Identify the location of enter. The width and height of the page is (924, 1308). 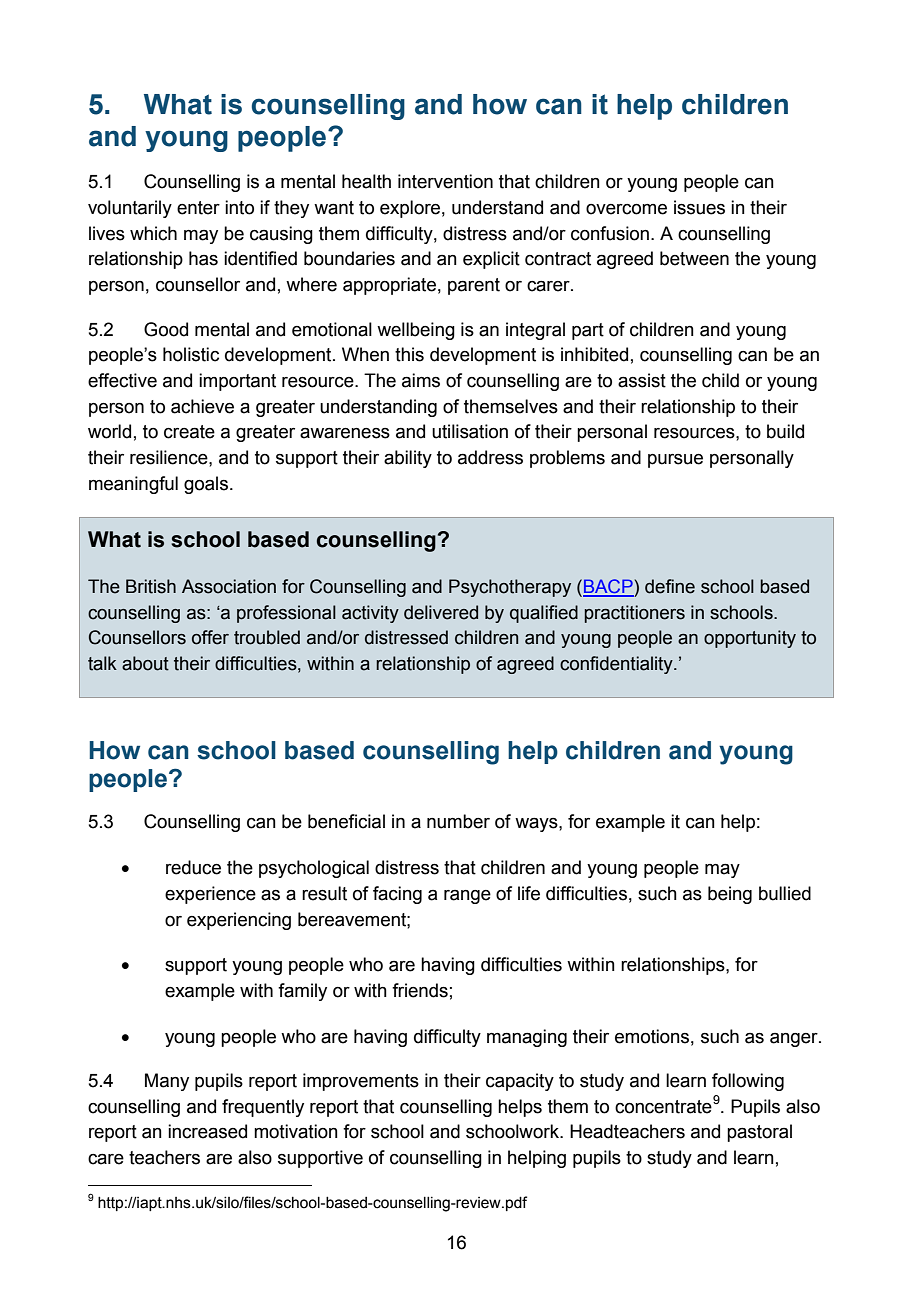
(198, 208).
